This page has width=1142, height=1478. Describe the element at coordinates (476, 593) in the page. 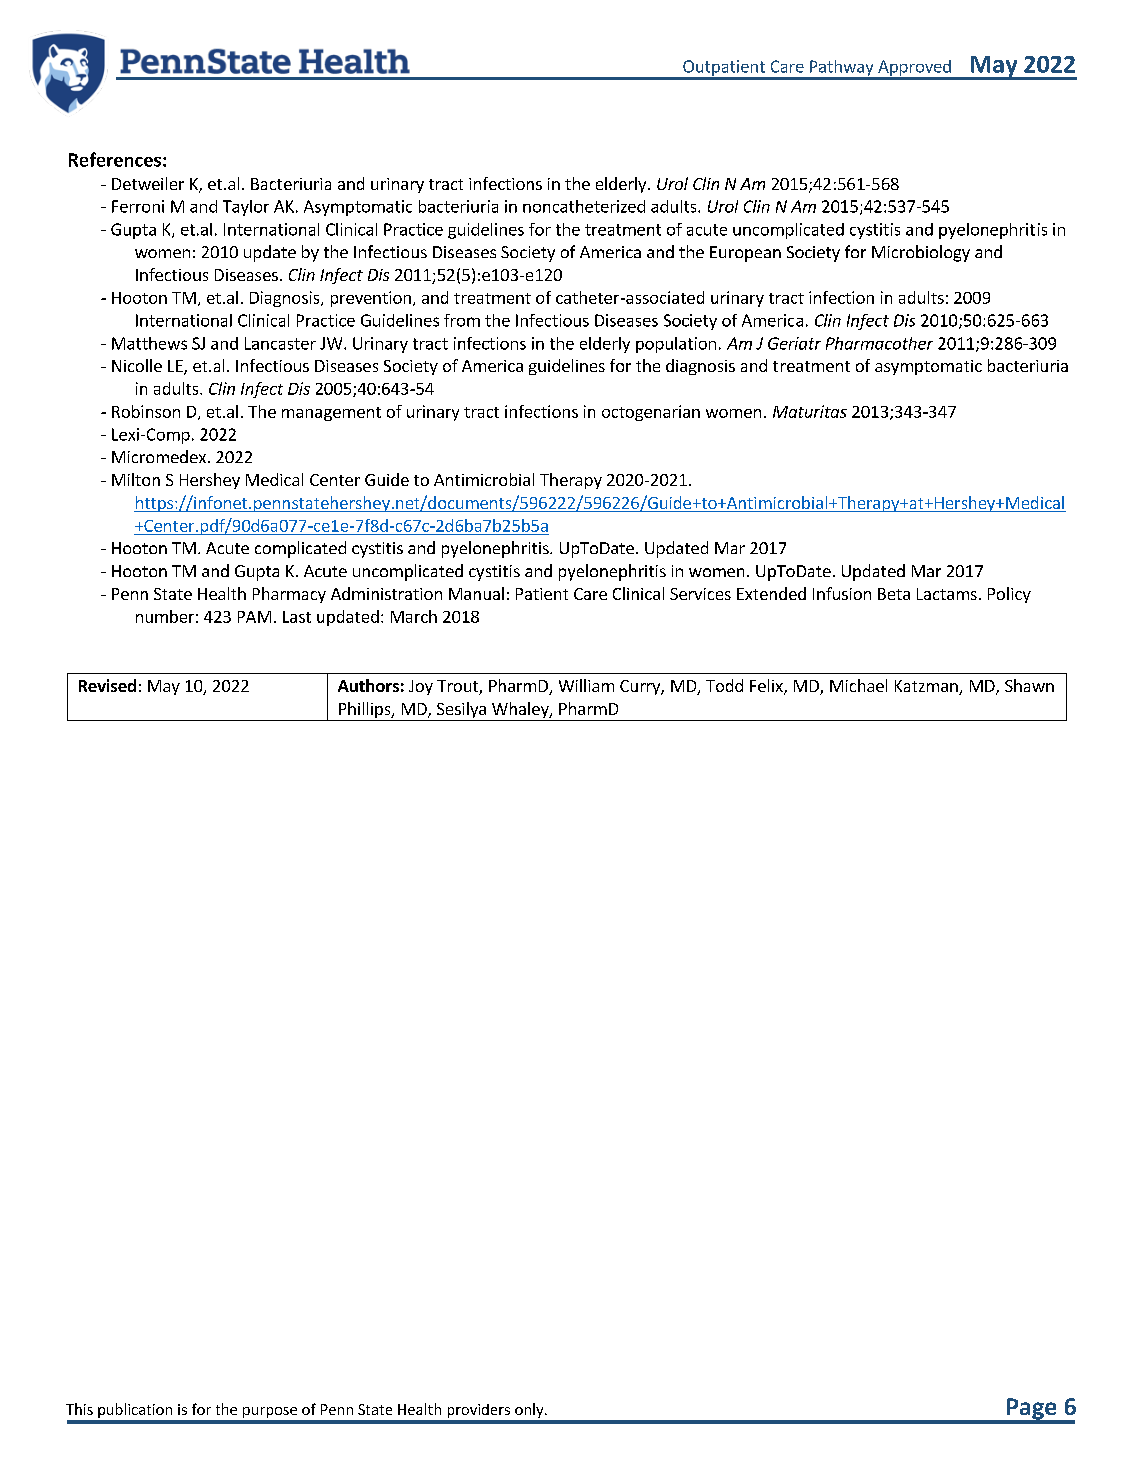

I see `Manual` at that location.
